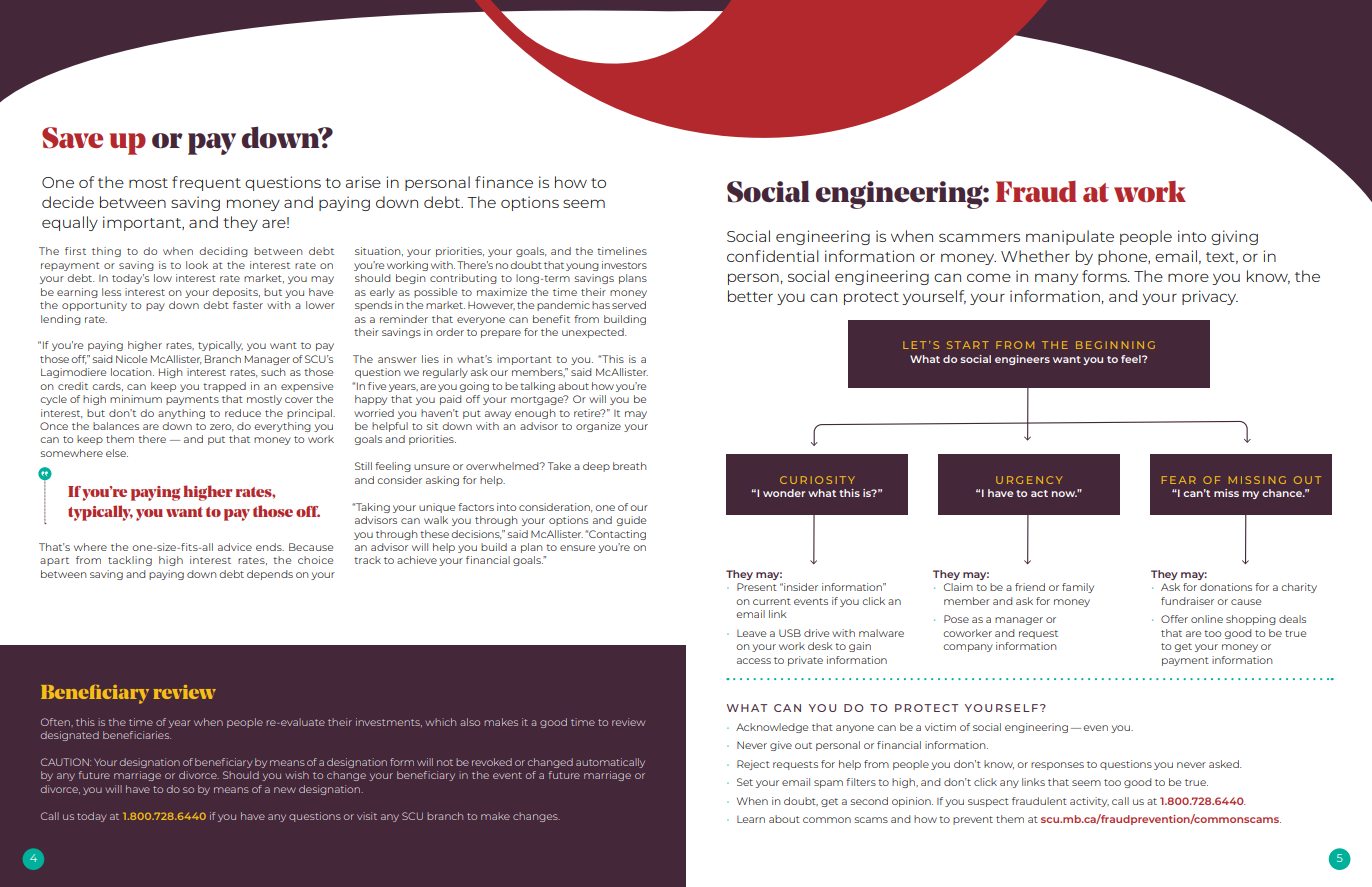 The width and height of the document is (1372, 887). I want to click on faster, so click(248, 305).
